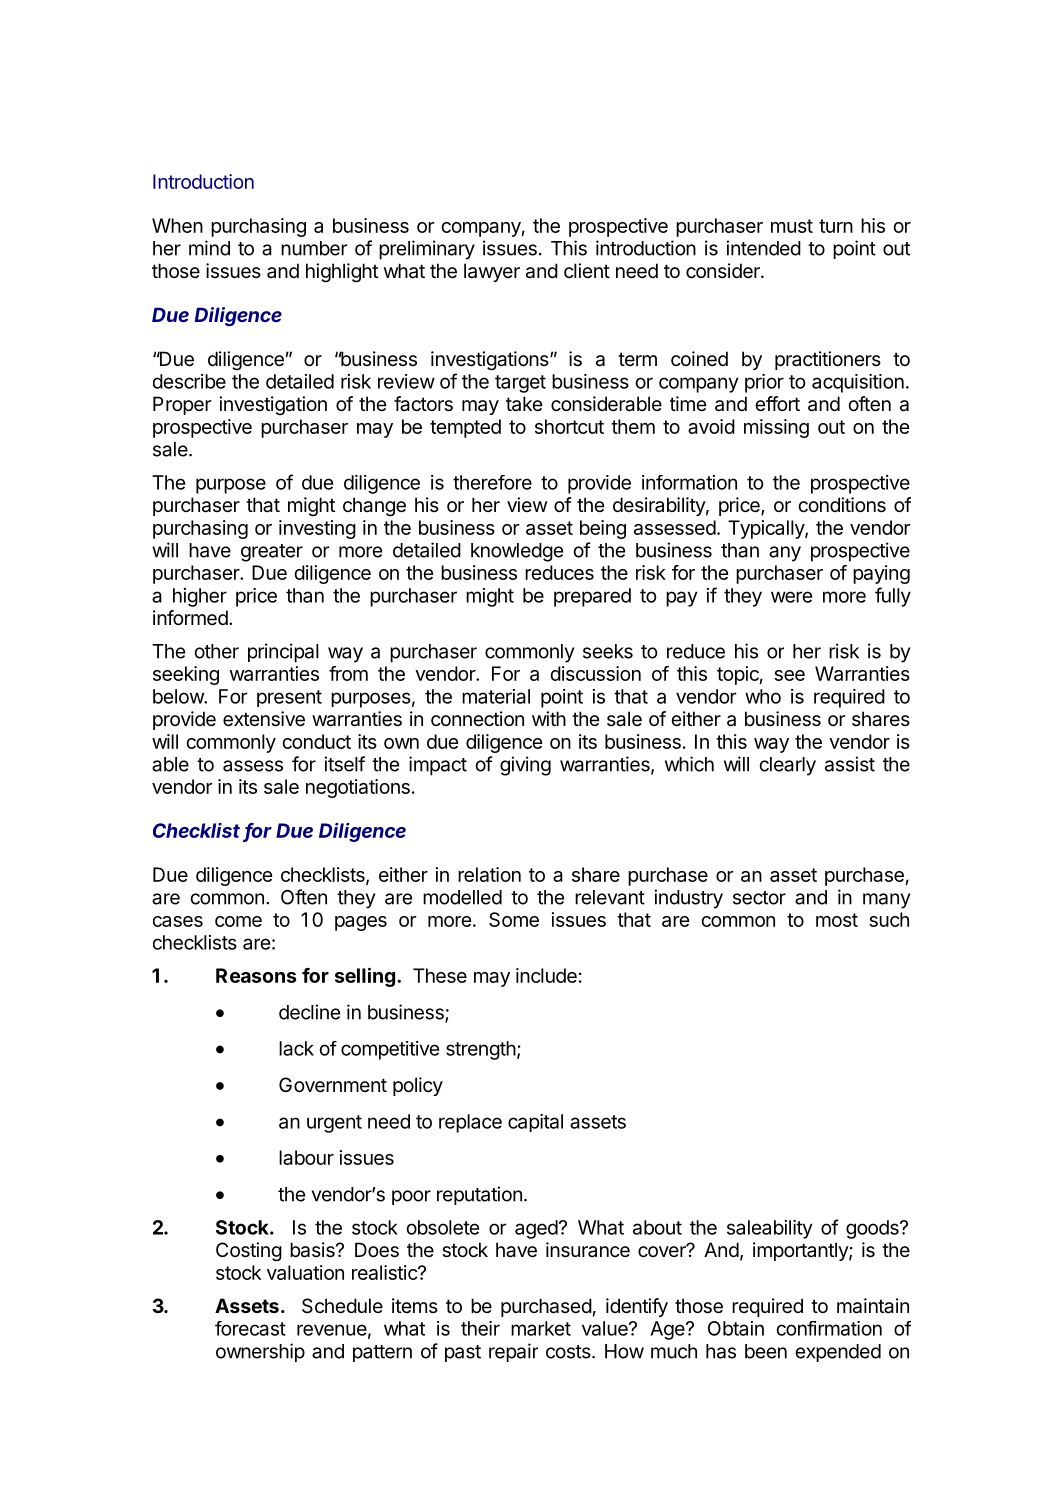 This page has width=1062, height=1503. What do you see at coordinates (314, 248) in the page?
I see `number` at bounding box center [314, 248].
